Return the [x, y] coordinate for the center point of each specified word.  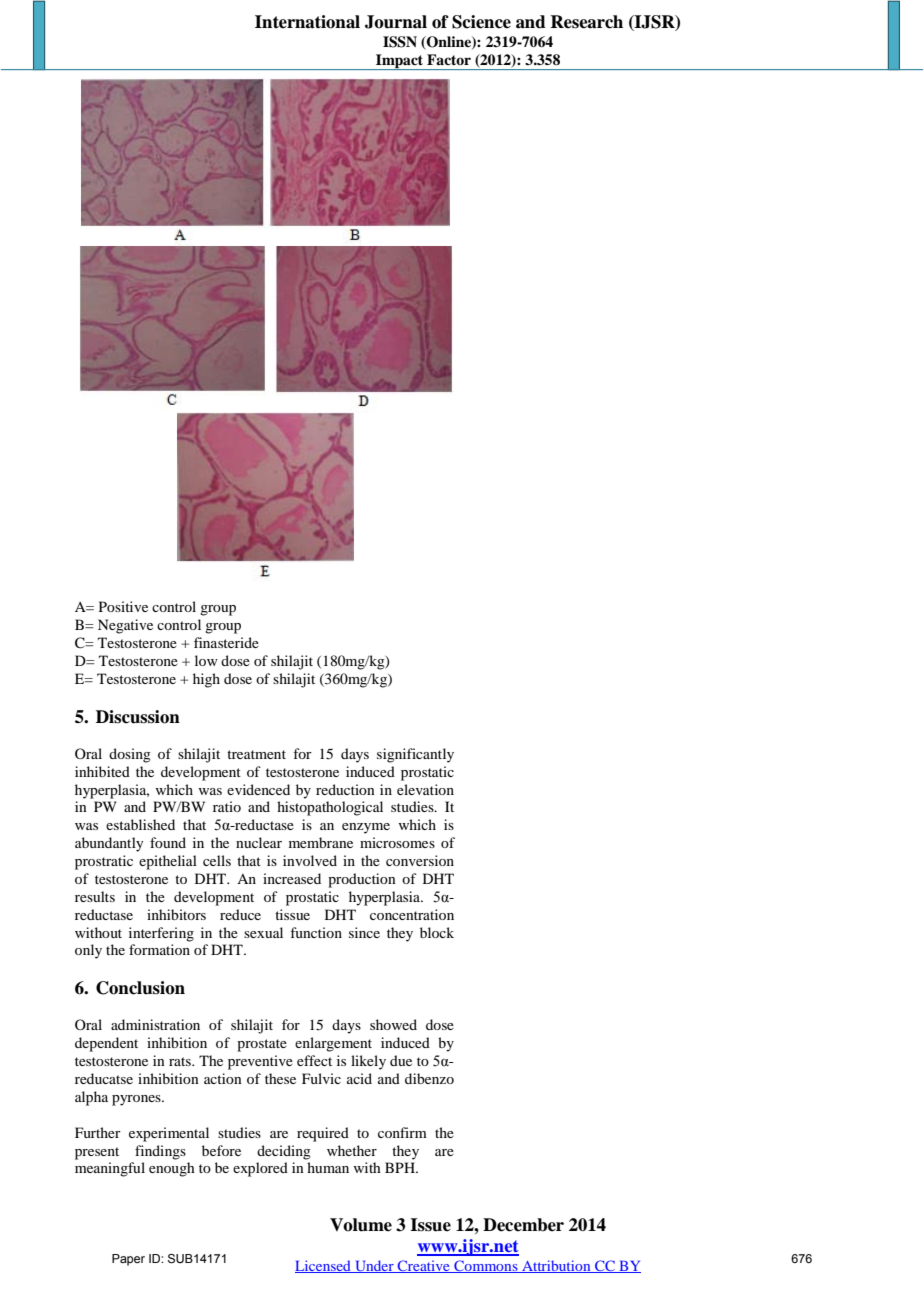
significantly [415, 755]
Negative [125, 626]
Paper [128, 1260]
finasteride [226, 642]
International [307, 22]
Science [481, 22]
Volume [361, 1225]
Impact [400, 62]
